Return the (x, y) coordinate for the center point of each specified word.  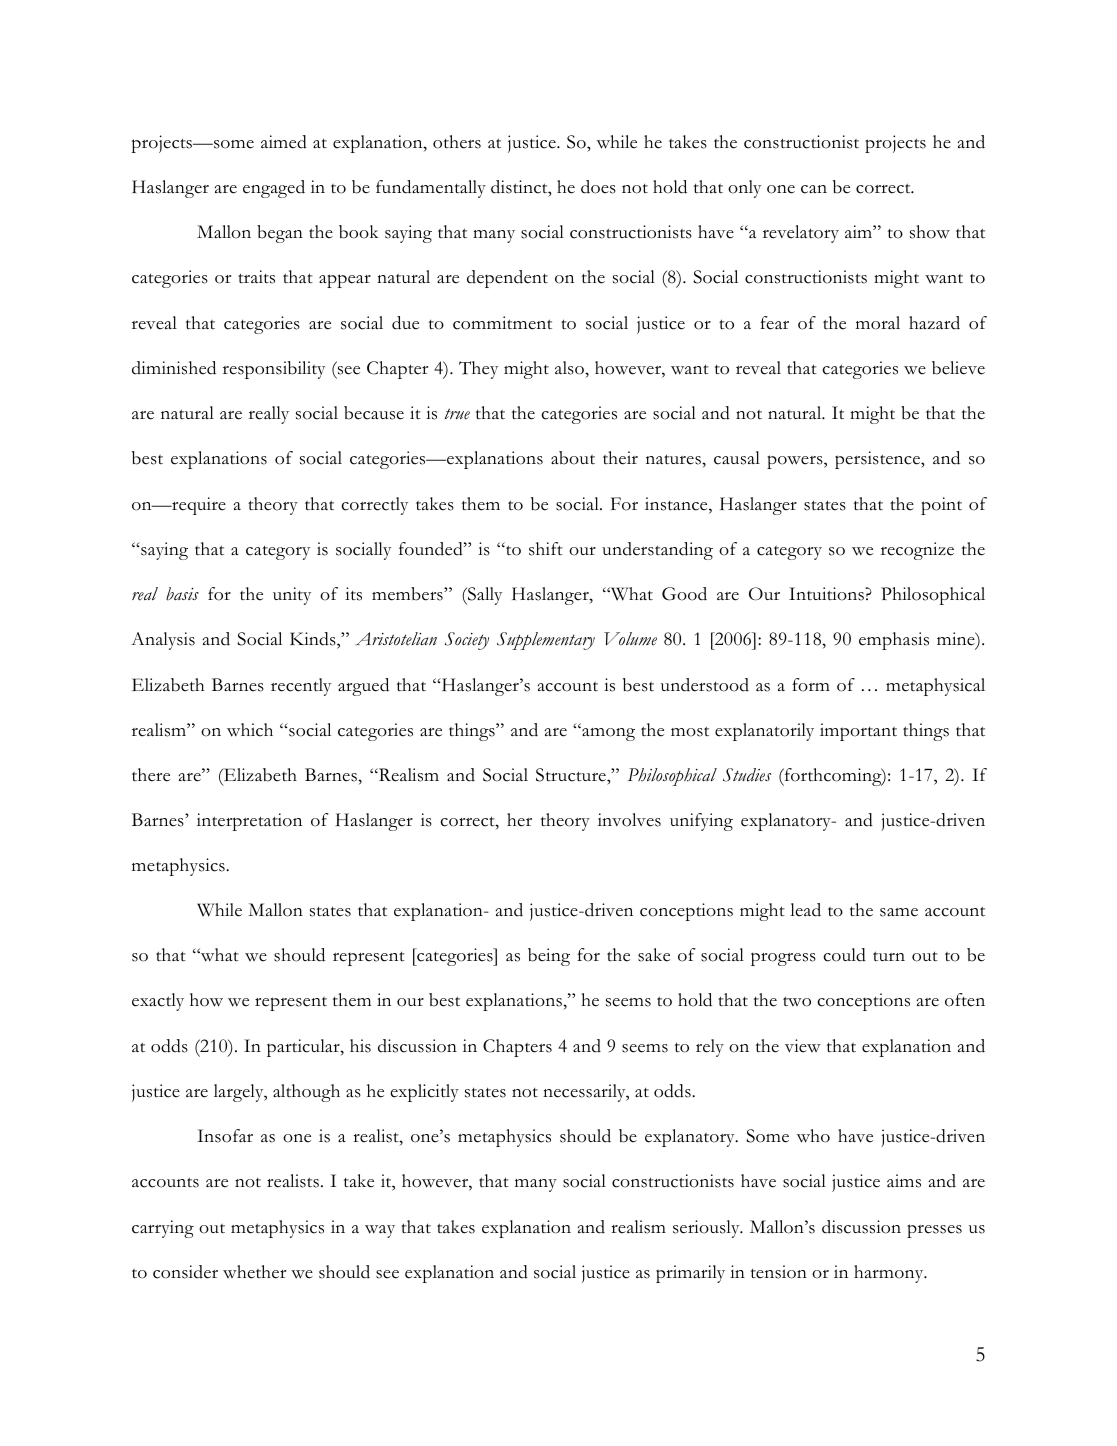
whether (254, 1272)
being (549, 957)
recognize (917, 551)
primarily (690, 1274)
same (899, 912)
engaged (274, 189)
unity (292, 596)
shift (546, 549)
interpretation (249, 822)
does (598, 187)
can (814, 189)
